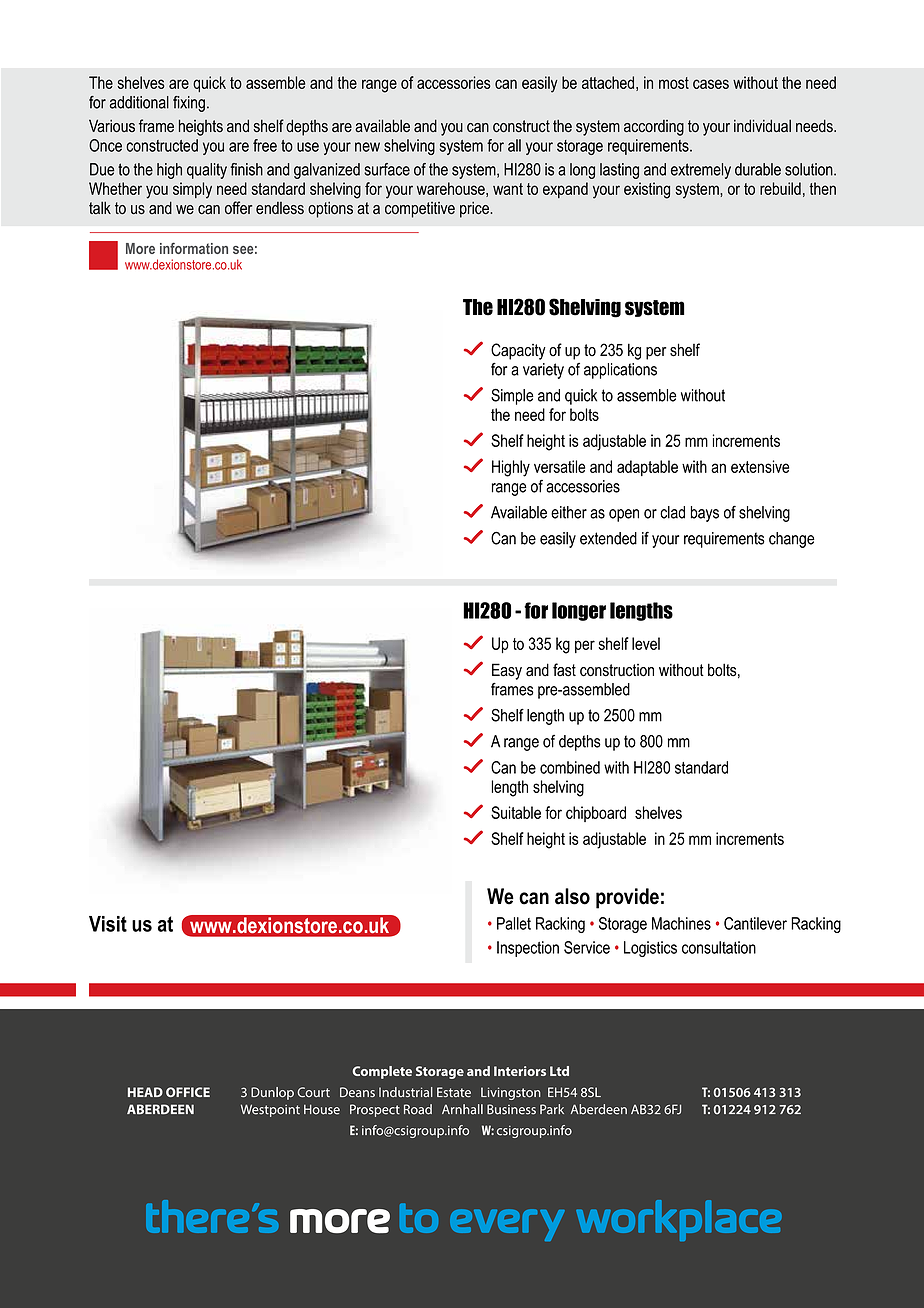 This page has width=924, height=1308. What do you see at coordinates (367, 147) in the page?
I see `new` at bounding box center [367, 147].
